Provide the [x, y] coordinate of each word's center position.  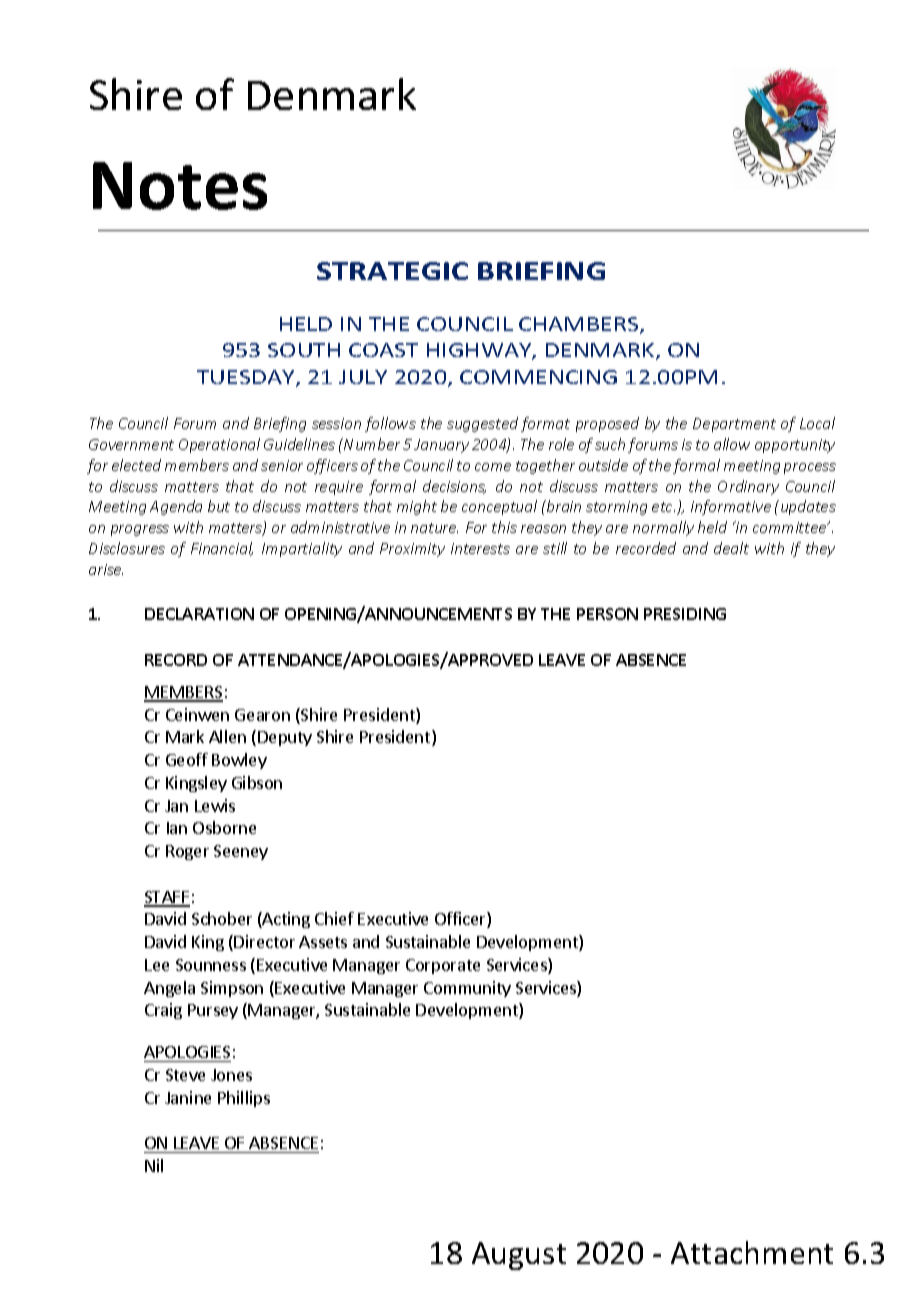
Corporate [443, 966]
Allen [227, 736]
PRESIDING [685, 614]
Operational [219, 445]
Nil [154, 1165]
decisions [454, 487]
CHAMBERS [580, 325]
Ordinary [748, 487]
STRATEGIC [392, 271]
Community [467, 989]
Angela [169, 989]
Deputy [285, 738]
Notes [180, 186]
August [519, 1256]
